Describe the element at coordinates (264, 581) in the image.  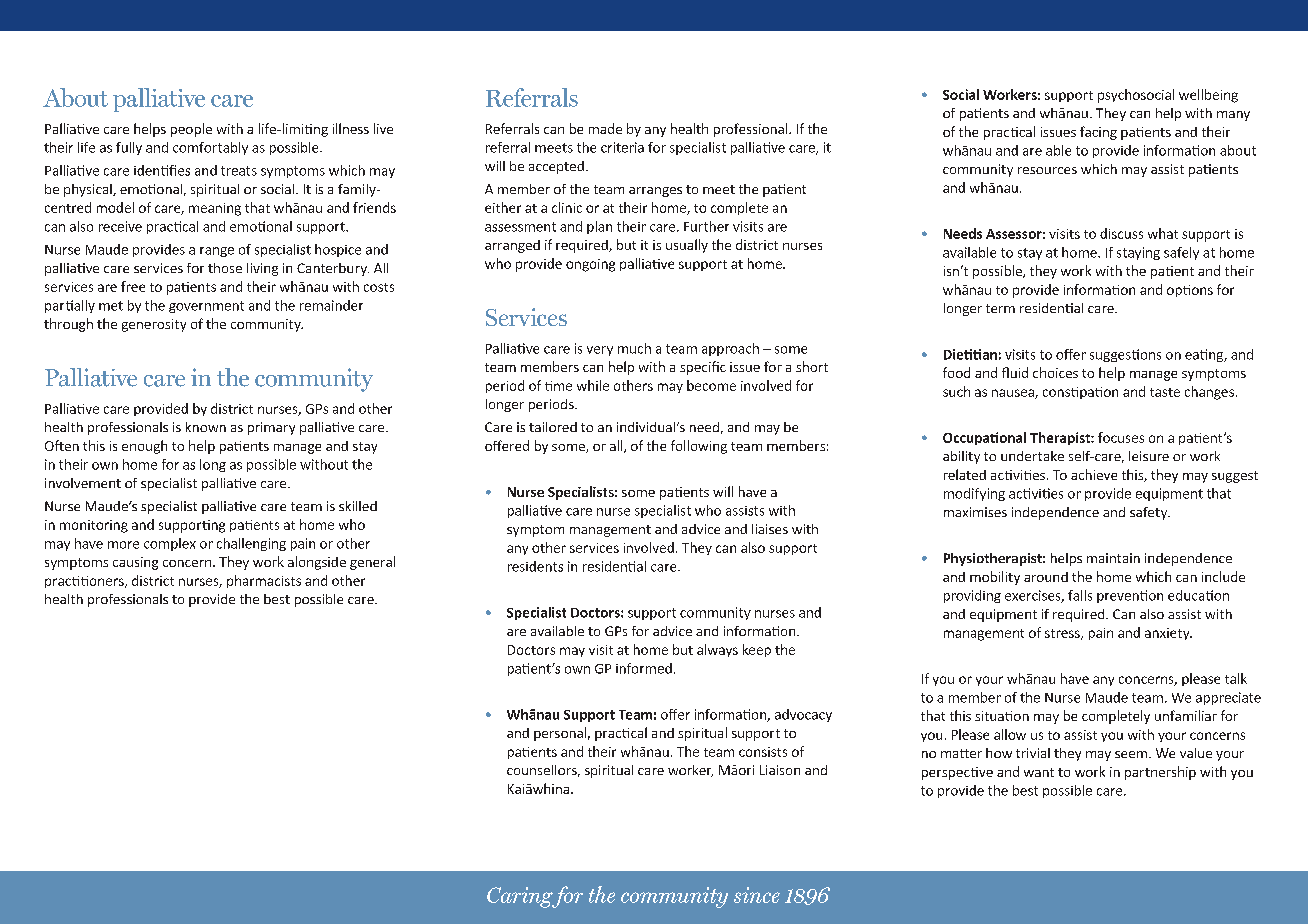
I see `pharmacists` at that location.
